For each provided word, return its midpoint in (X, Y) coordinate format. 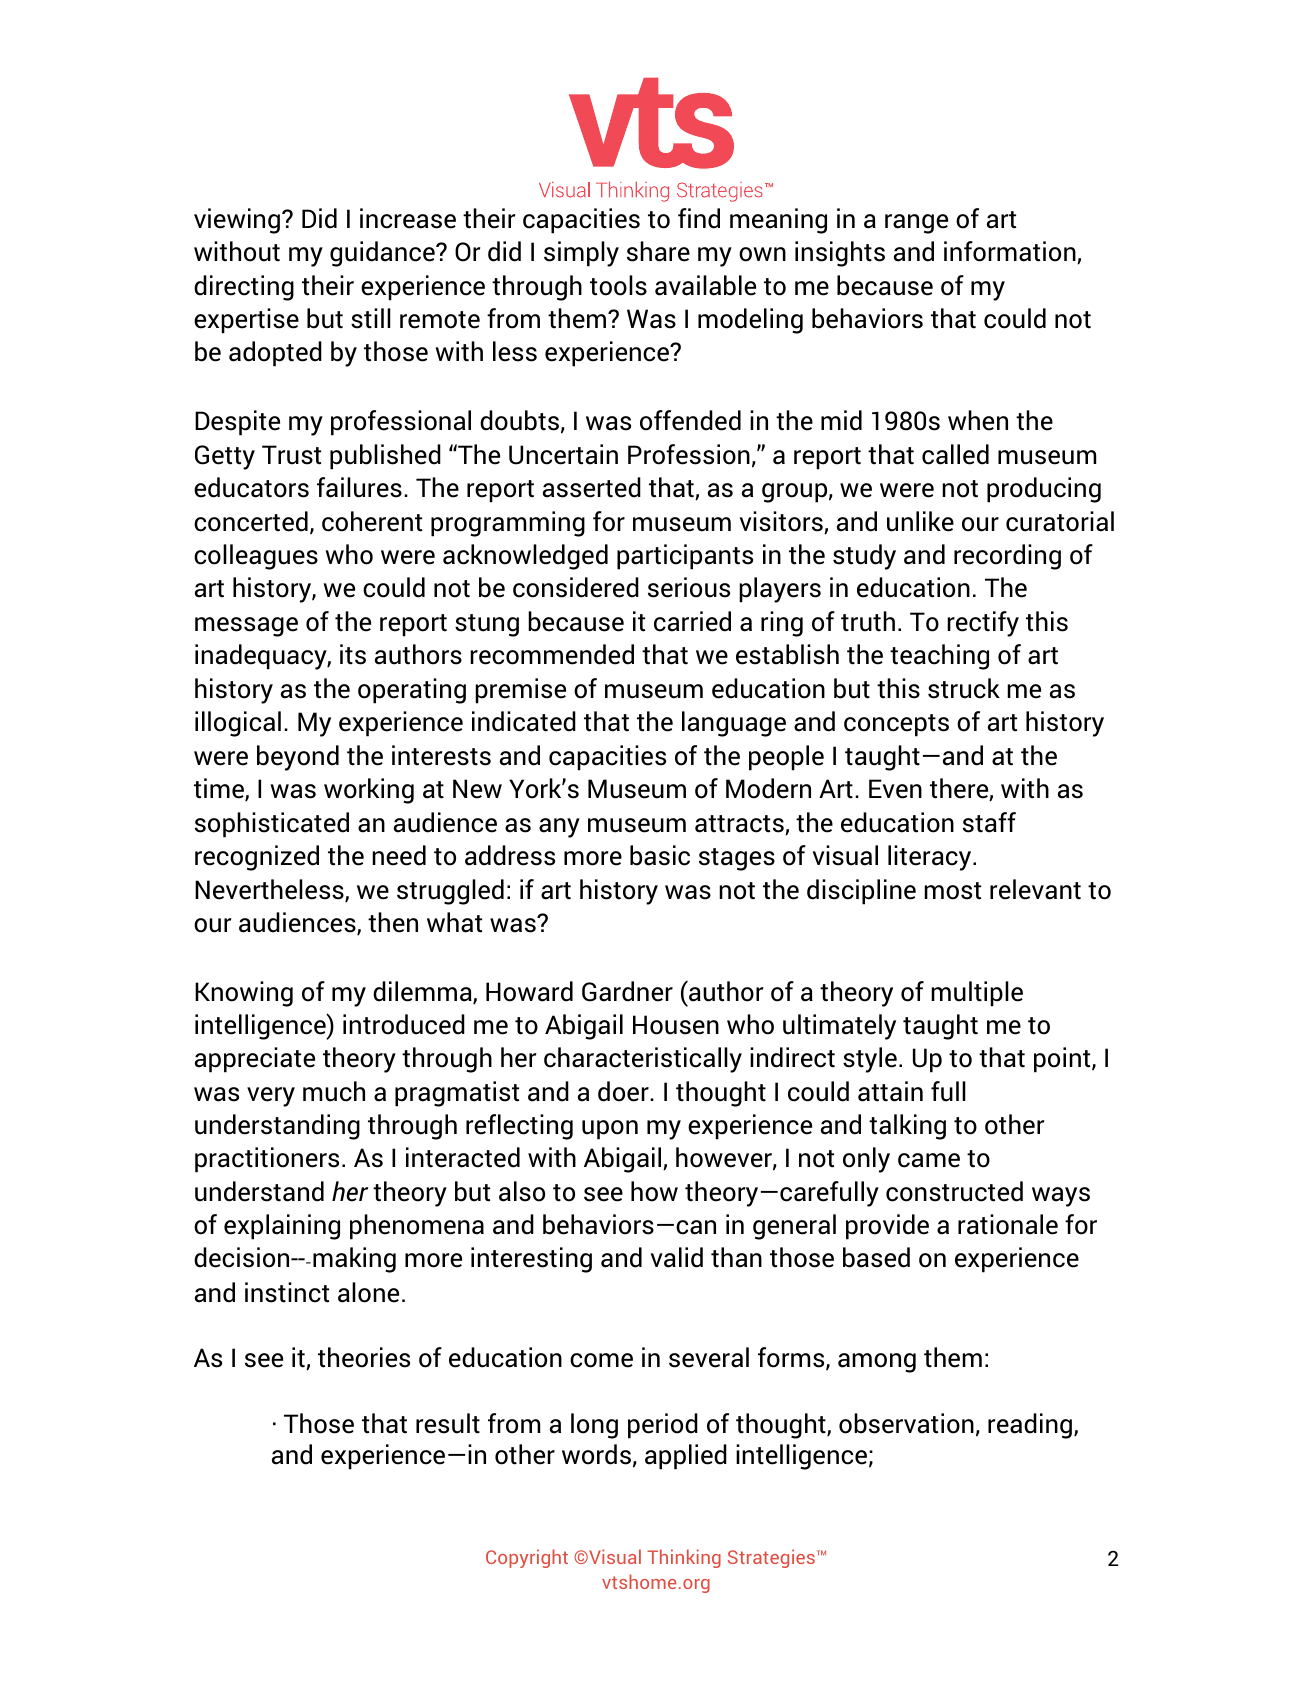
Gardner (627, 991)
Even (895, 789)
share (658, 251)
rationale (1008, 1224)
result (448, 1423)
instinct (287, 1292)
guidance (383, 254)
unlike (920, 521)
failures (359, 487)
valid (677, 1257)
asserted (592, 487)
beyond (298, 758)
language (734, 724)
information (1011, 252)
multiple (977, 994)
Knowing (244, 994)
